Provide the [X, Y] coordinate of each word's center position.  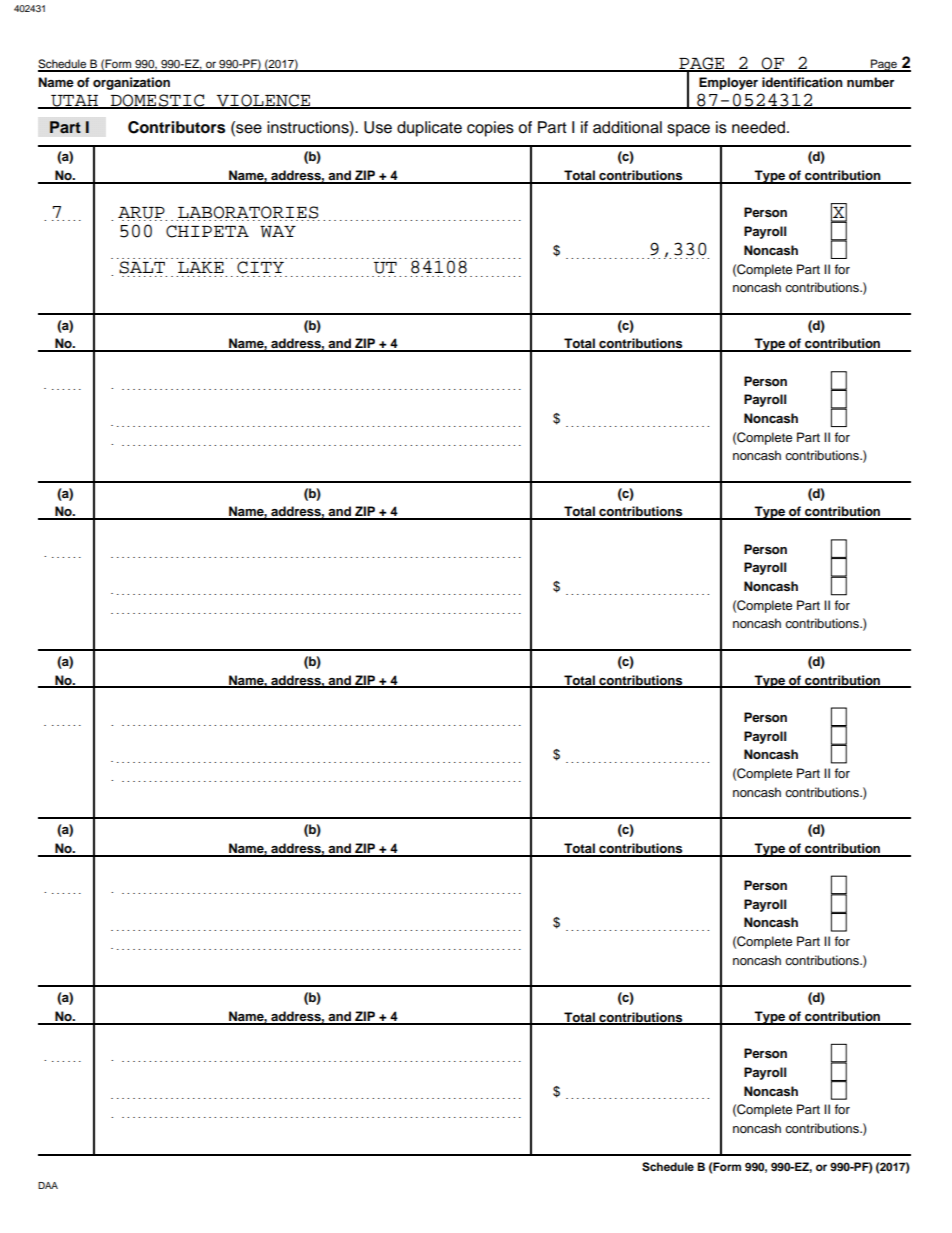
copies [490, 129]
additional [627, 127]
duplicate [429, 129]
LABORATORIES [248, 213]
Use [378, 127]
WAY [278, 232]
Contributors [176, 127]
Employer [728, 83]
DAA [48, 1185]
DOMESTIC [158, 101]
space [688, 130]
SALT [142, 267]
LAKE [201, 267]
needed [758, 127]
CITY [260, 267]
